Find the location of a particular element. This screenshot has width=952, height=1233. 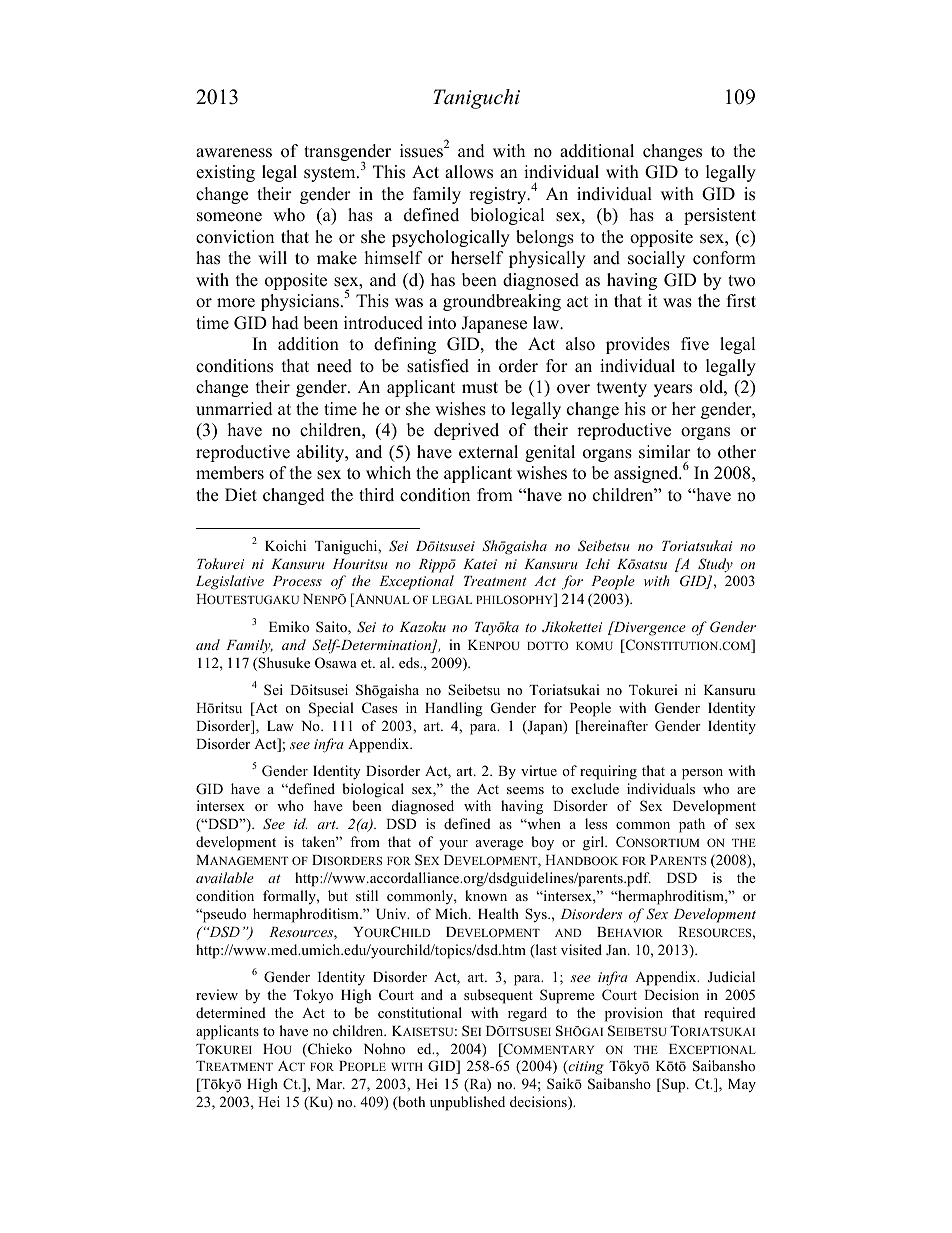

external is located at coordinates (488, 452).
